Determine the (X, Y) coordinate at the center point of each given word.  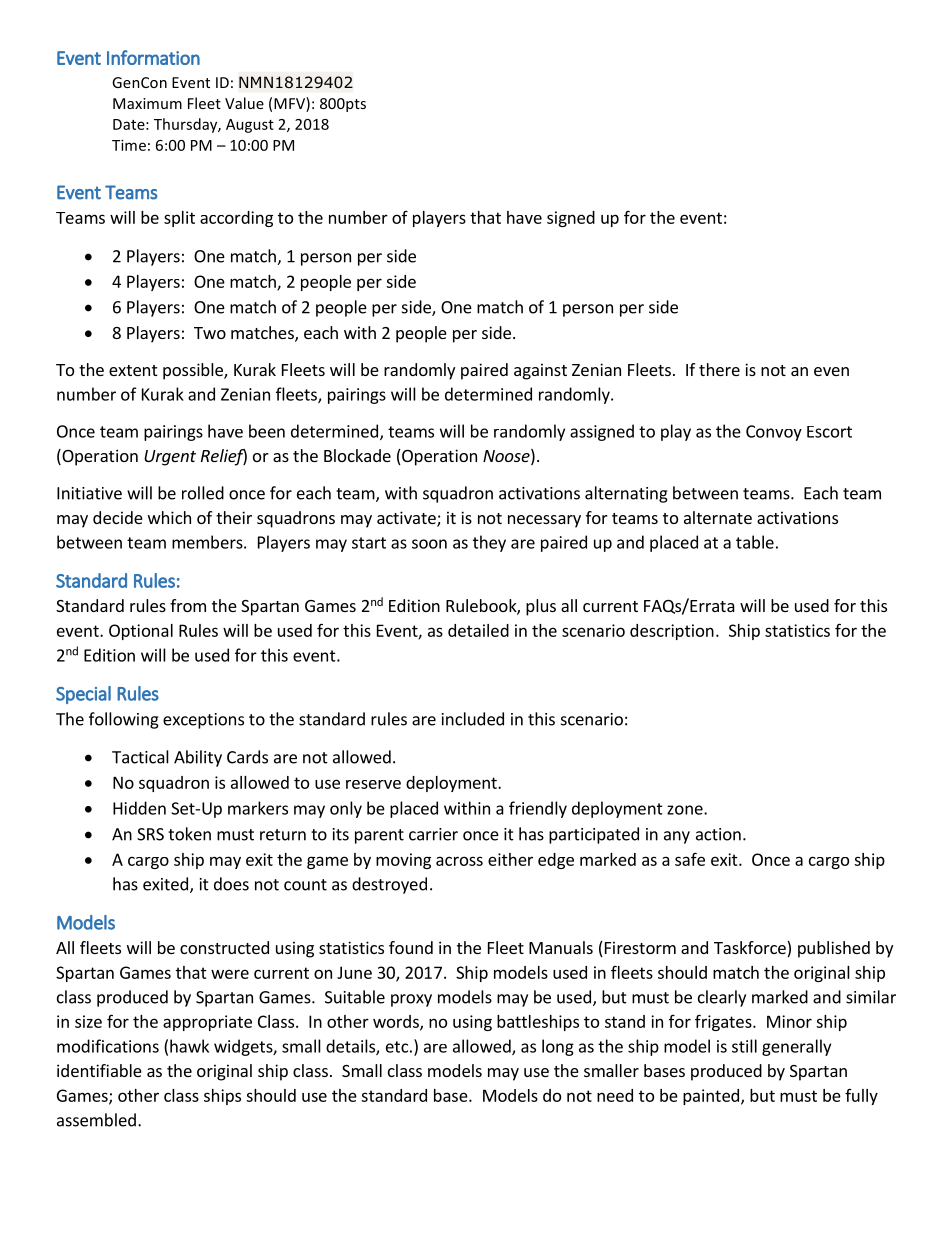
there (719, 369)
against (540, 371)
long (558, 1047)
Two (210, 333)
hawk (189, 1046)
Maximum (147, 103)
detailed (478, 630)
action (718, 834)
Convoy (774, 433)
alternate (718, 517)
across (459, 861)
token (189, 834)
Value (244, 103)
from (188, 605)
